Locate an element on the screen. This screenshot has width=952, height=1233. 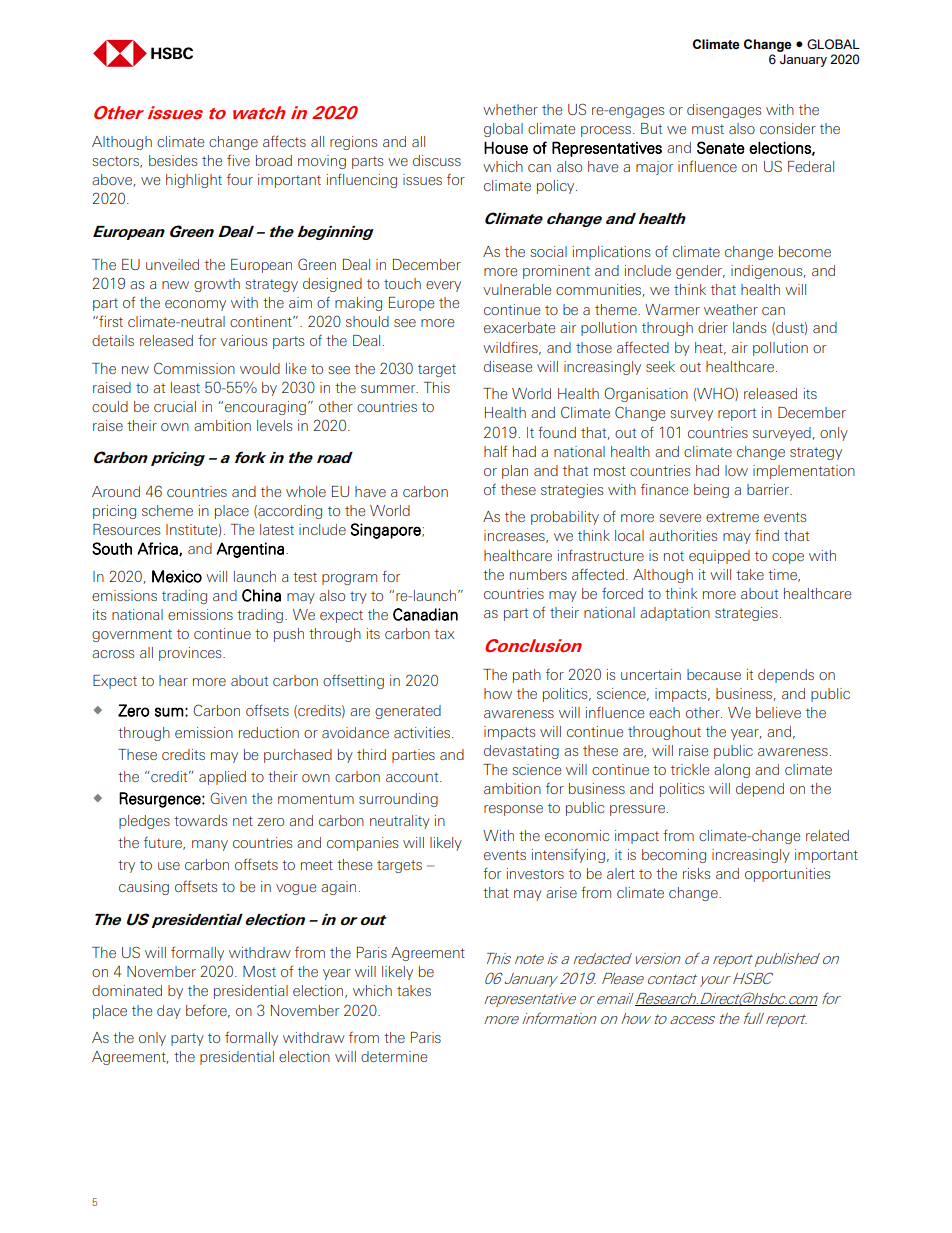
lands is located at coordinates (749, 327).
